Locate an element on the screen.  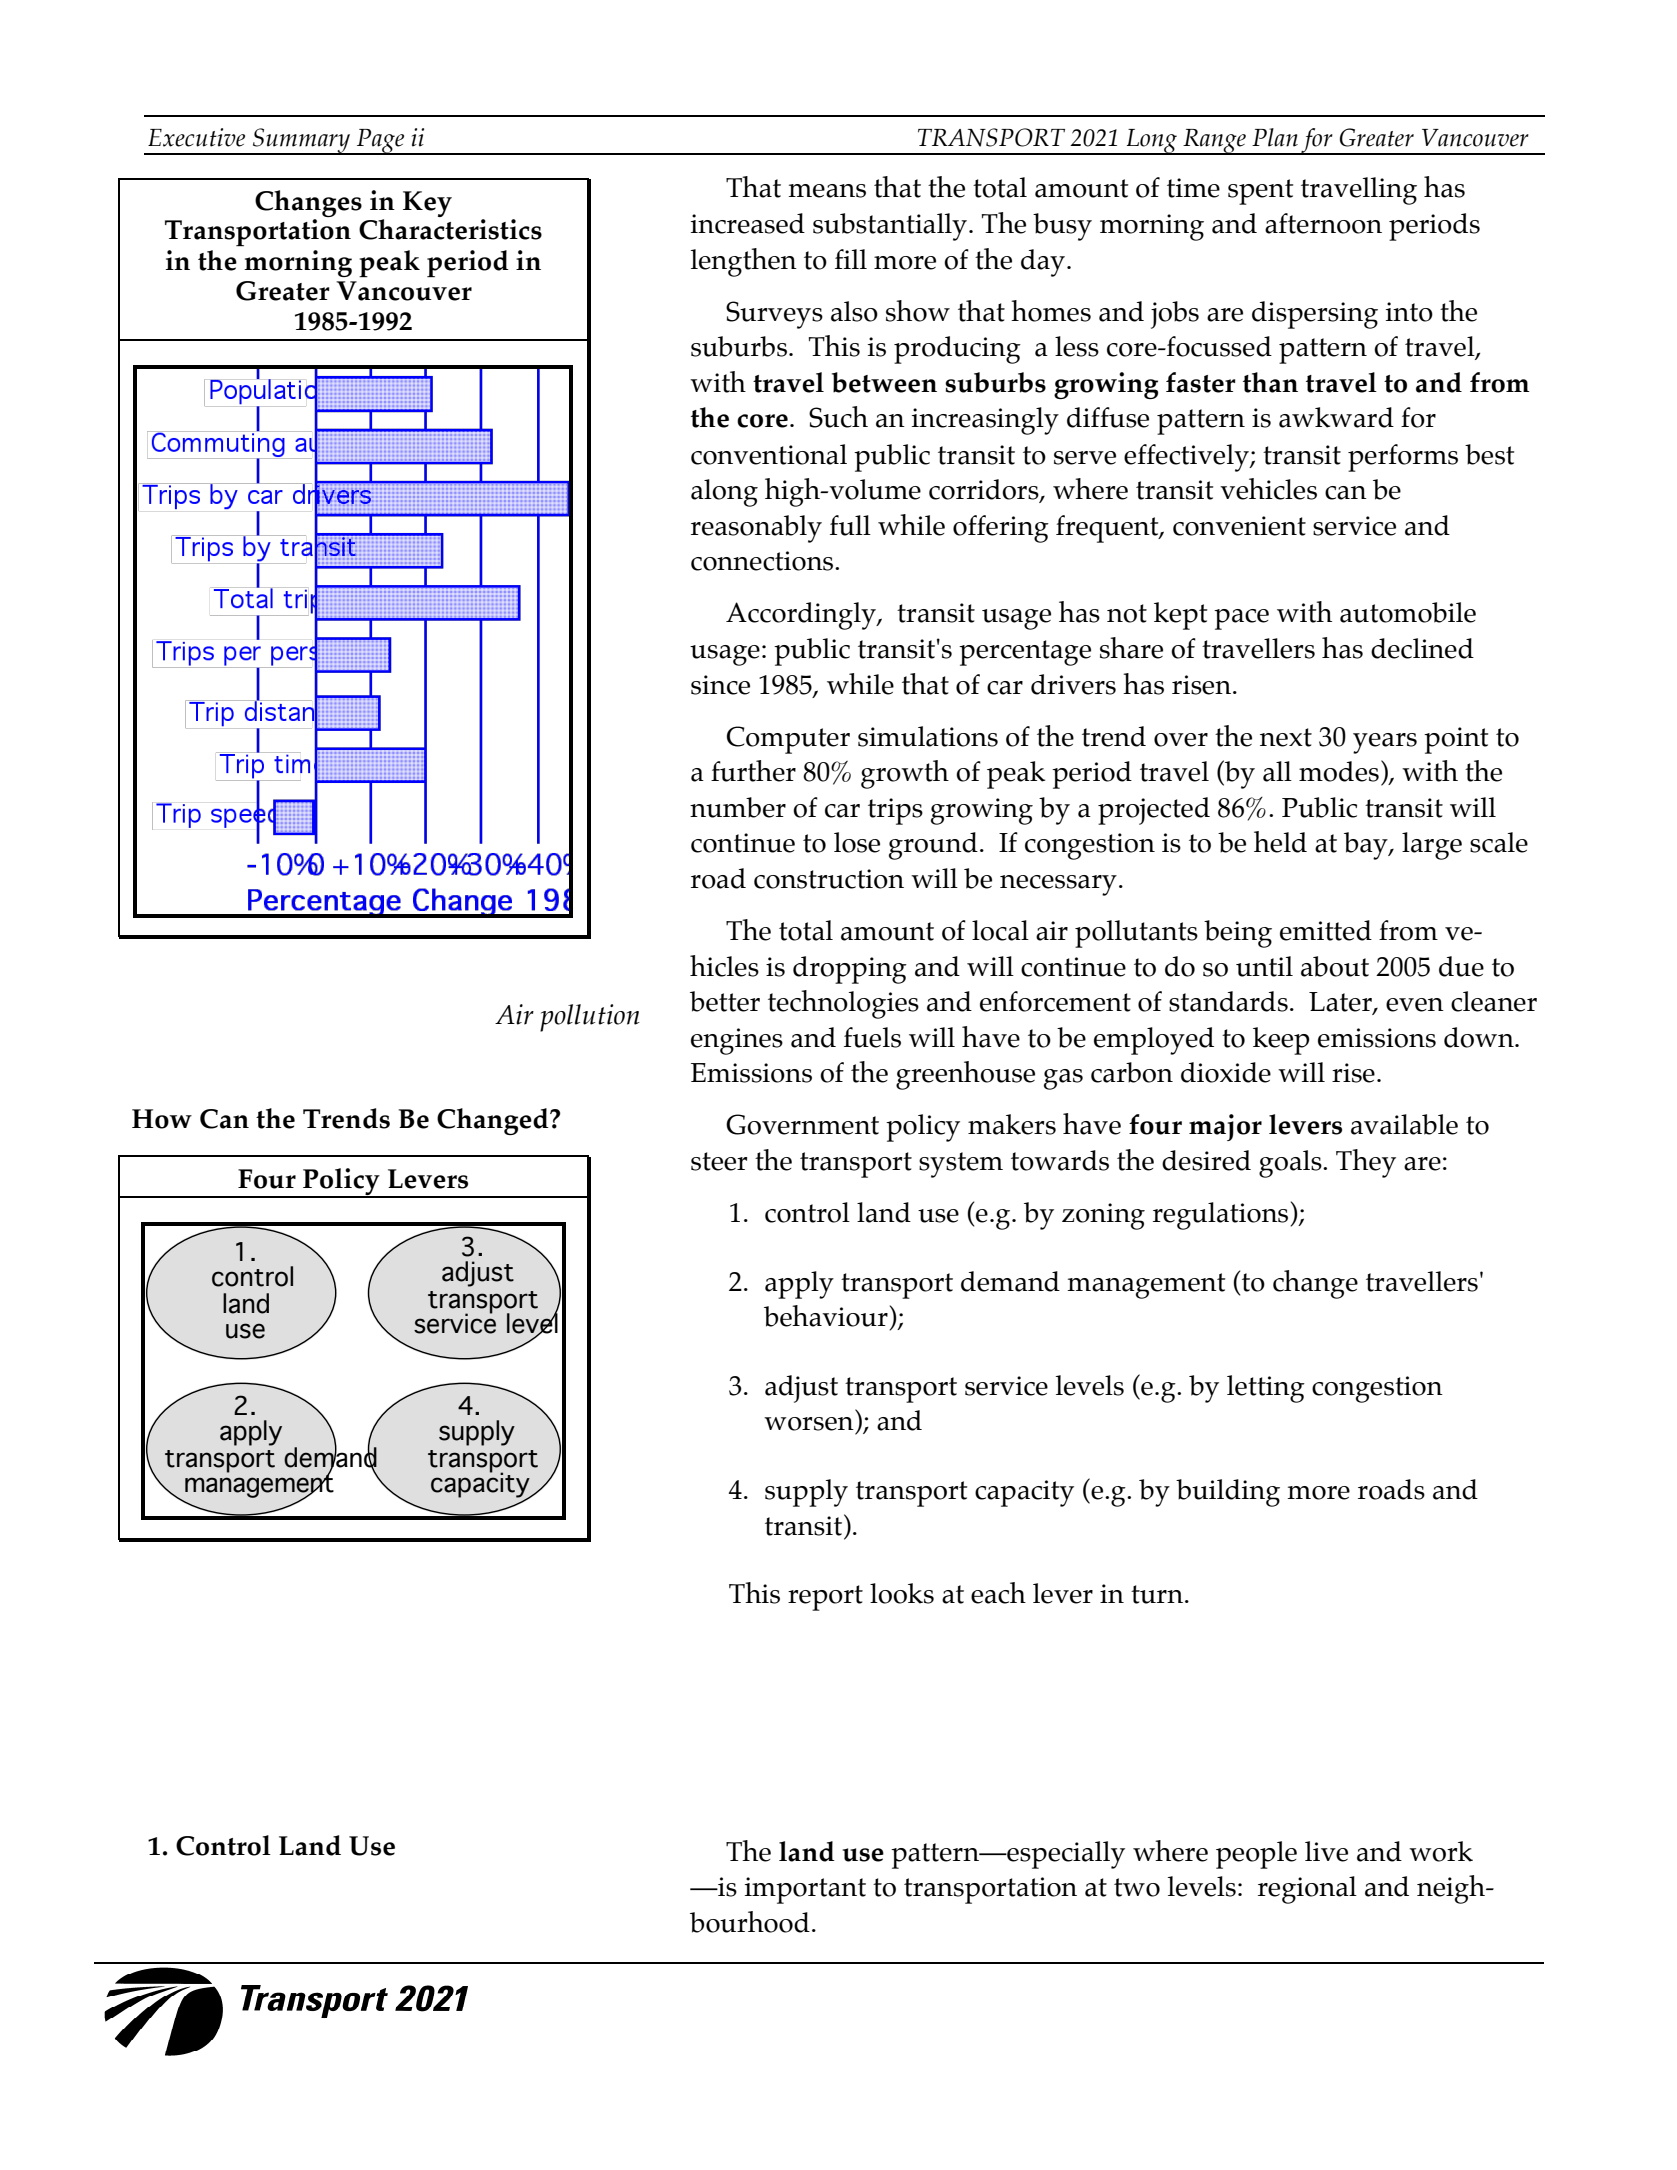
important is located at coordinates (805, 1890).
